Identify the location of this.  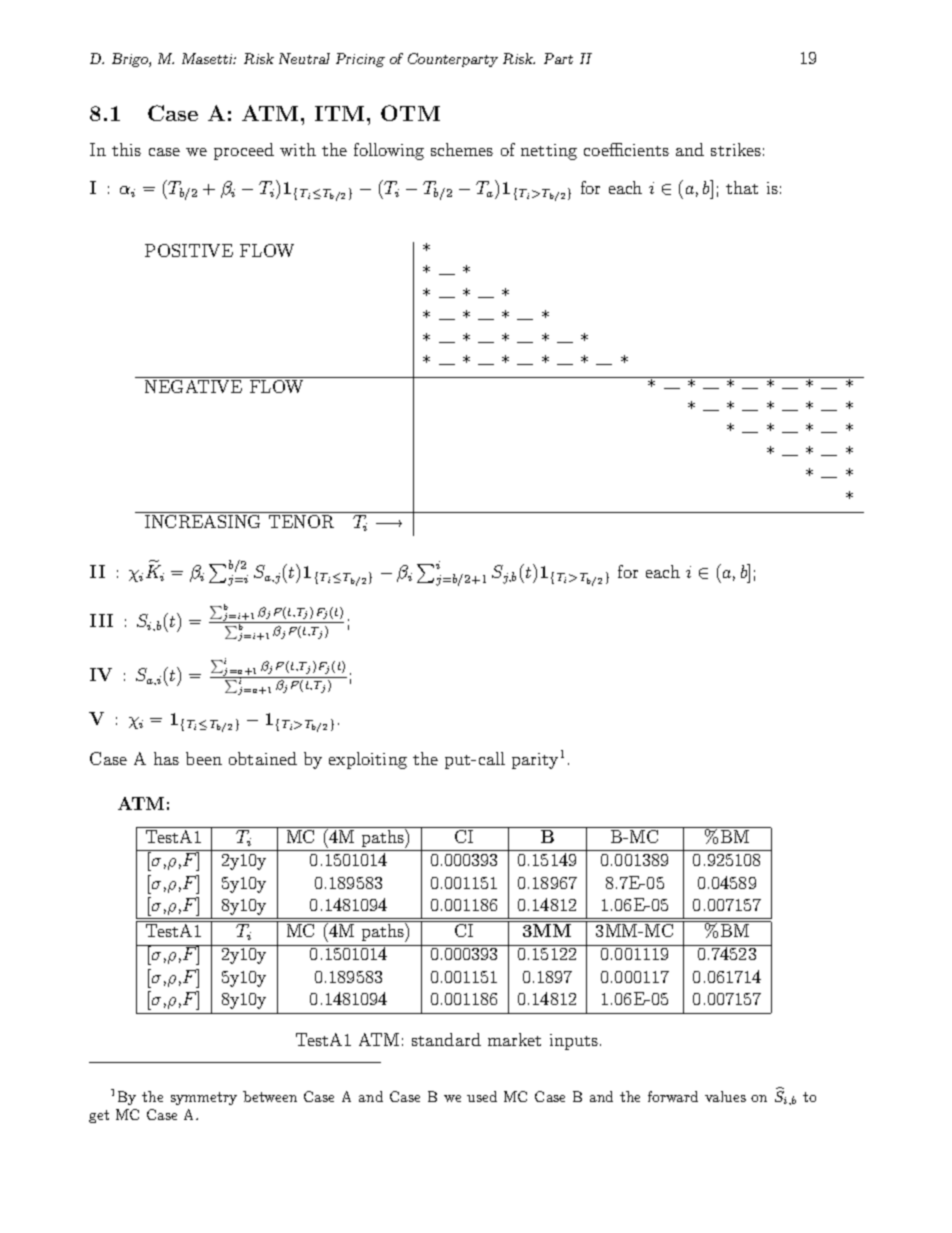
(126, 149).
